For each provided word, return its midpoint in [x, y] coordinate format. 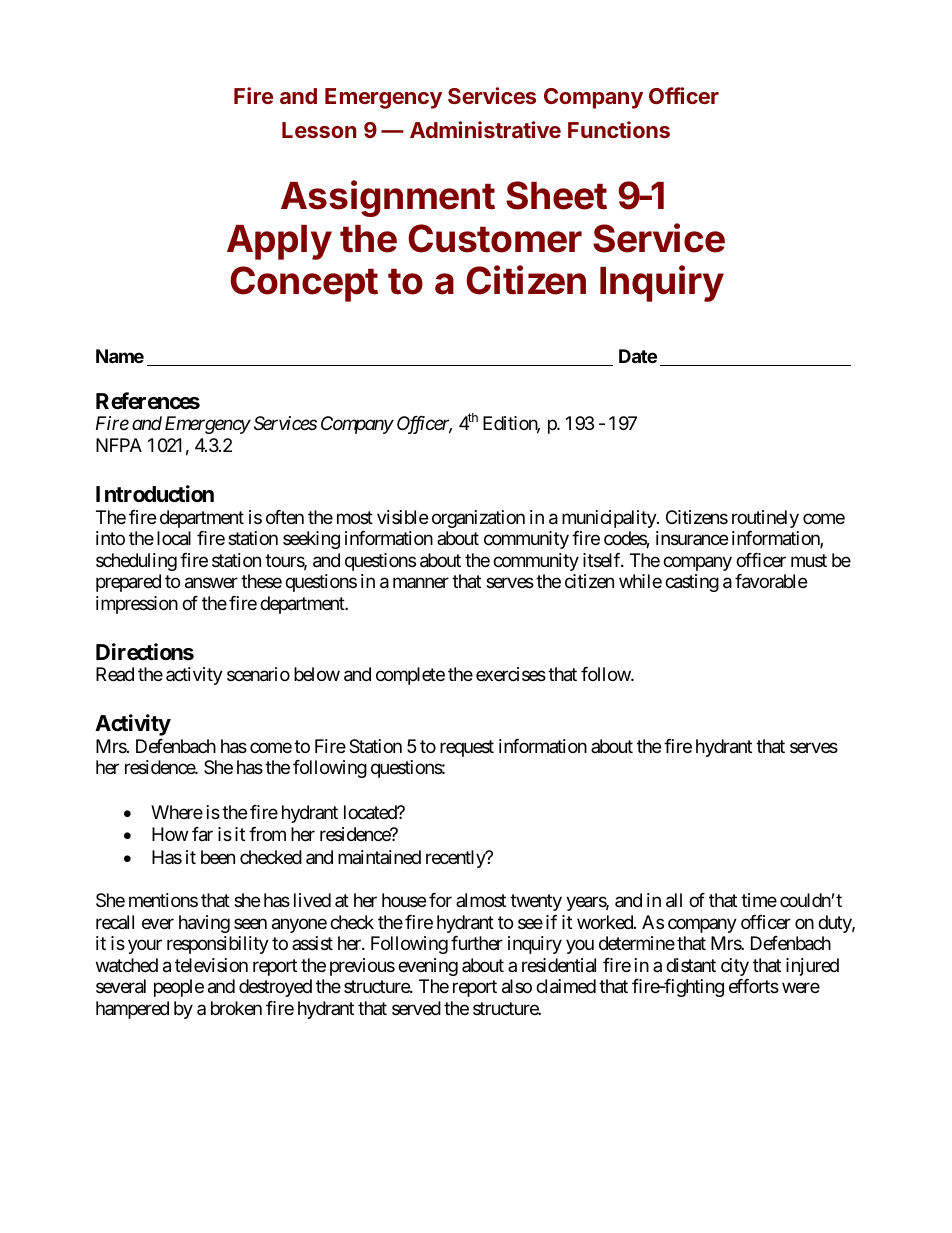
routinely [765, 519]
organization [478, 519]
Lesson [319, 130]
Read [115, 674]
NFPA [119, 445]
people [179, 988]
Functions [619, 129]
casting [692, 583]
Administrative [485, 129]
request [467, 748]
